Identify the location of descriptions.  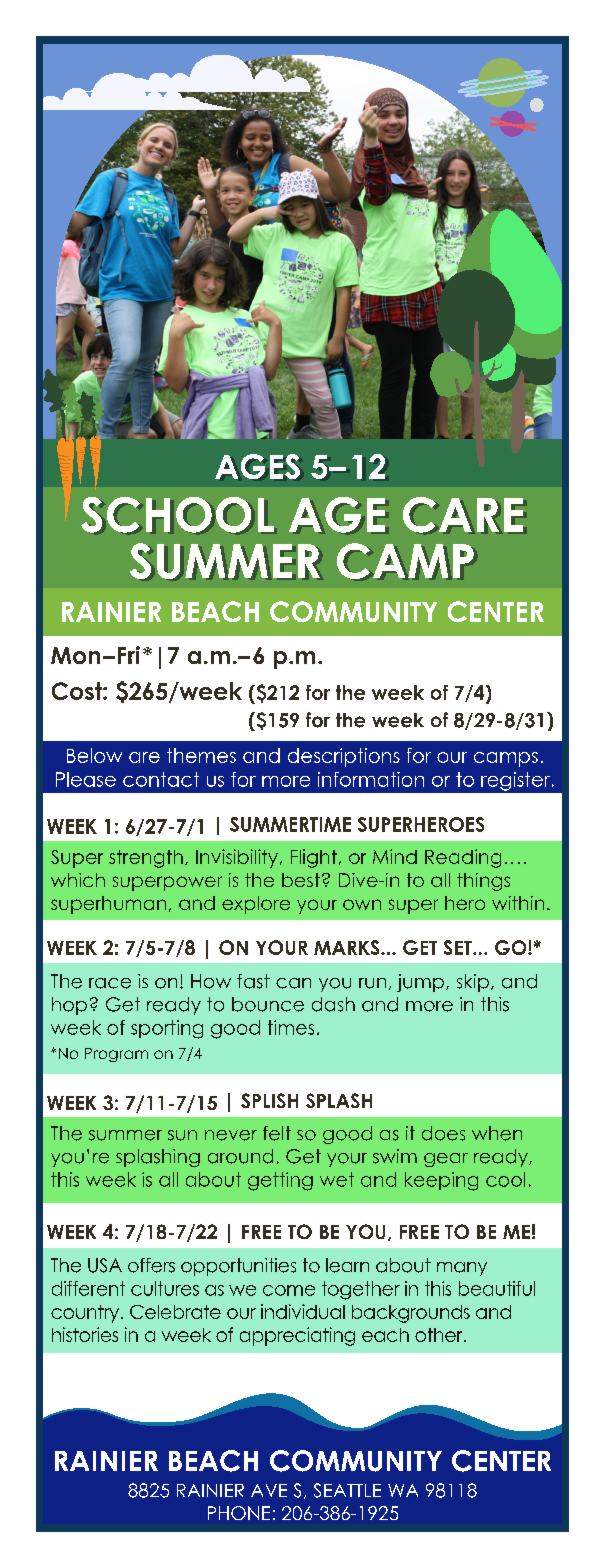
(344, 757).
